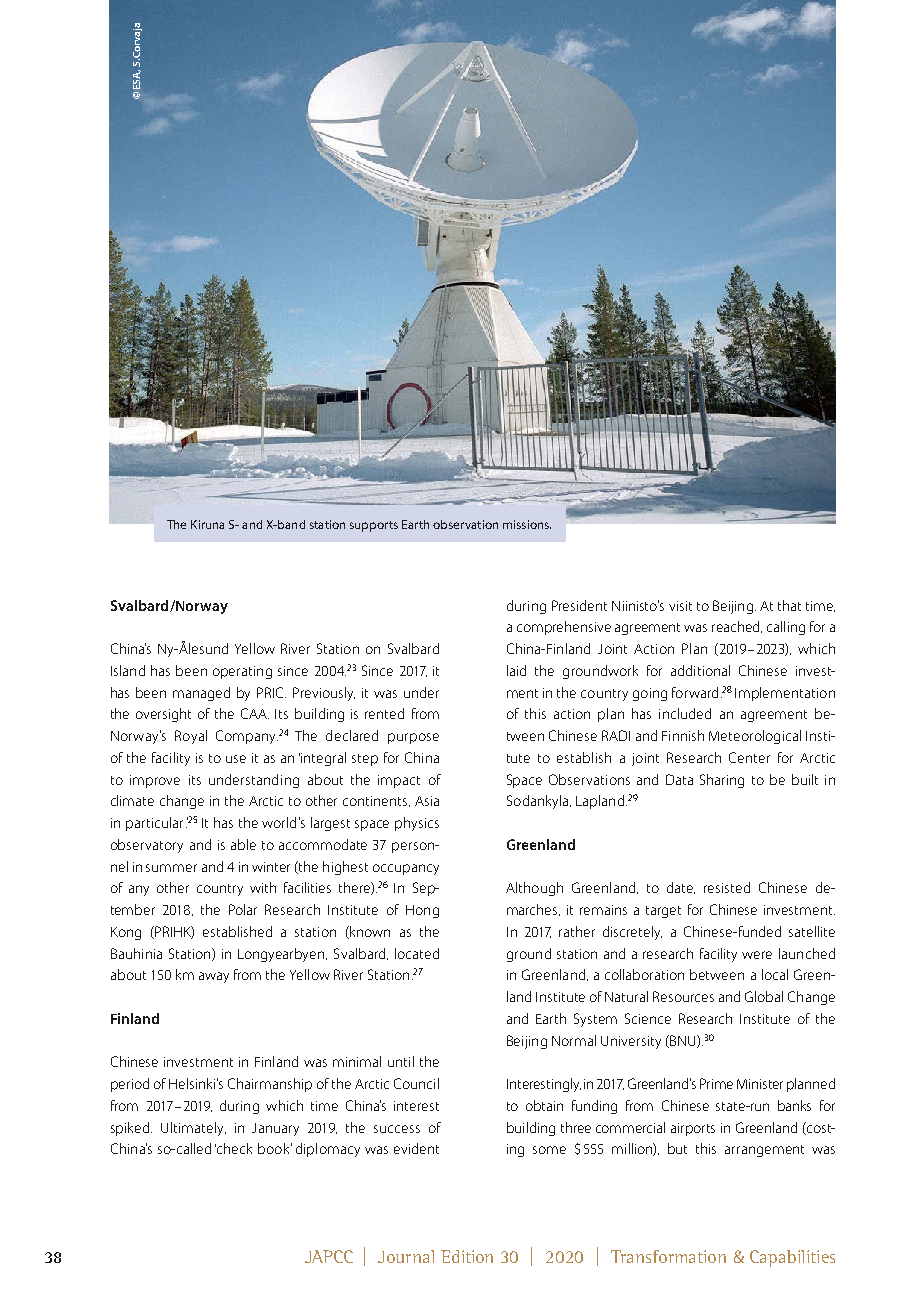  I want to click on Normal, so click(574, 1040).
